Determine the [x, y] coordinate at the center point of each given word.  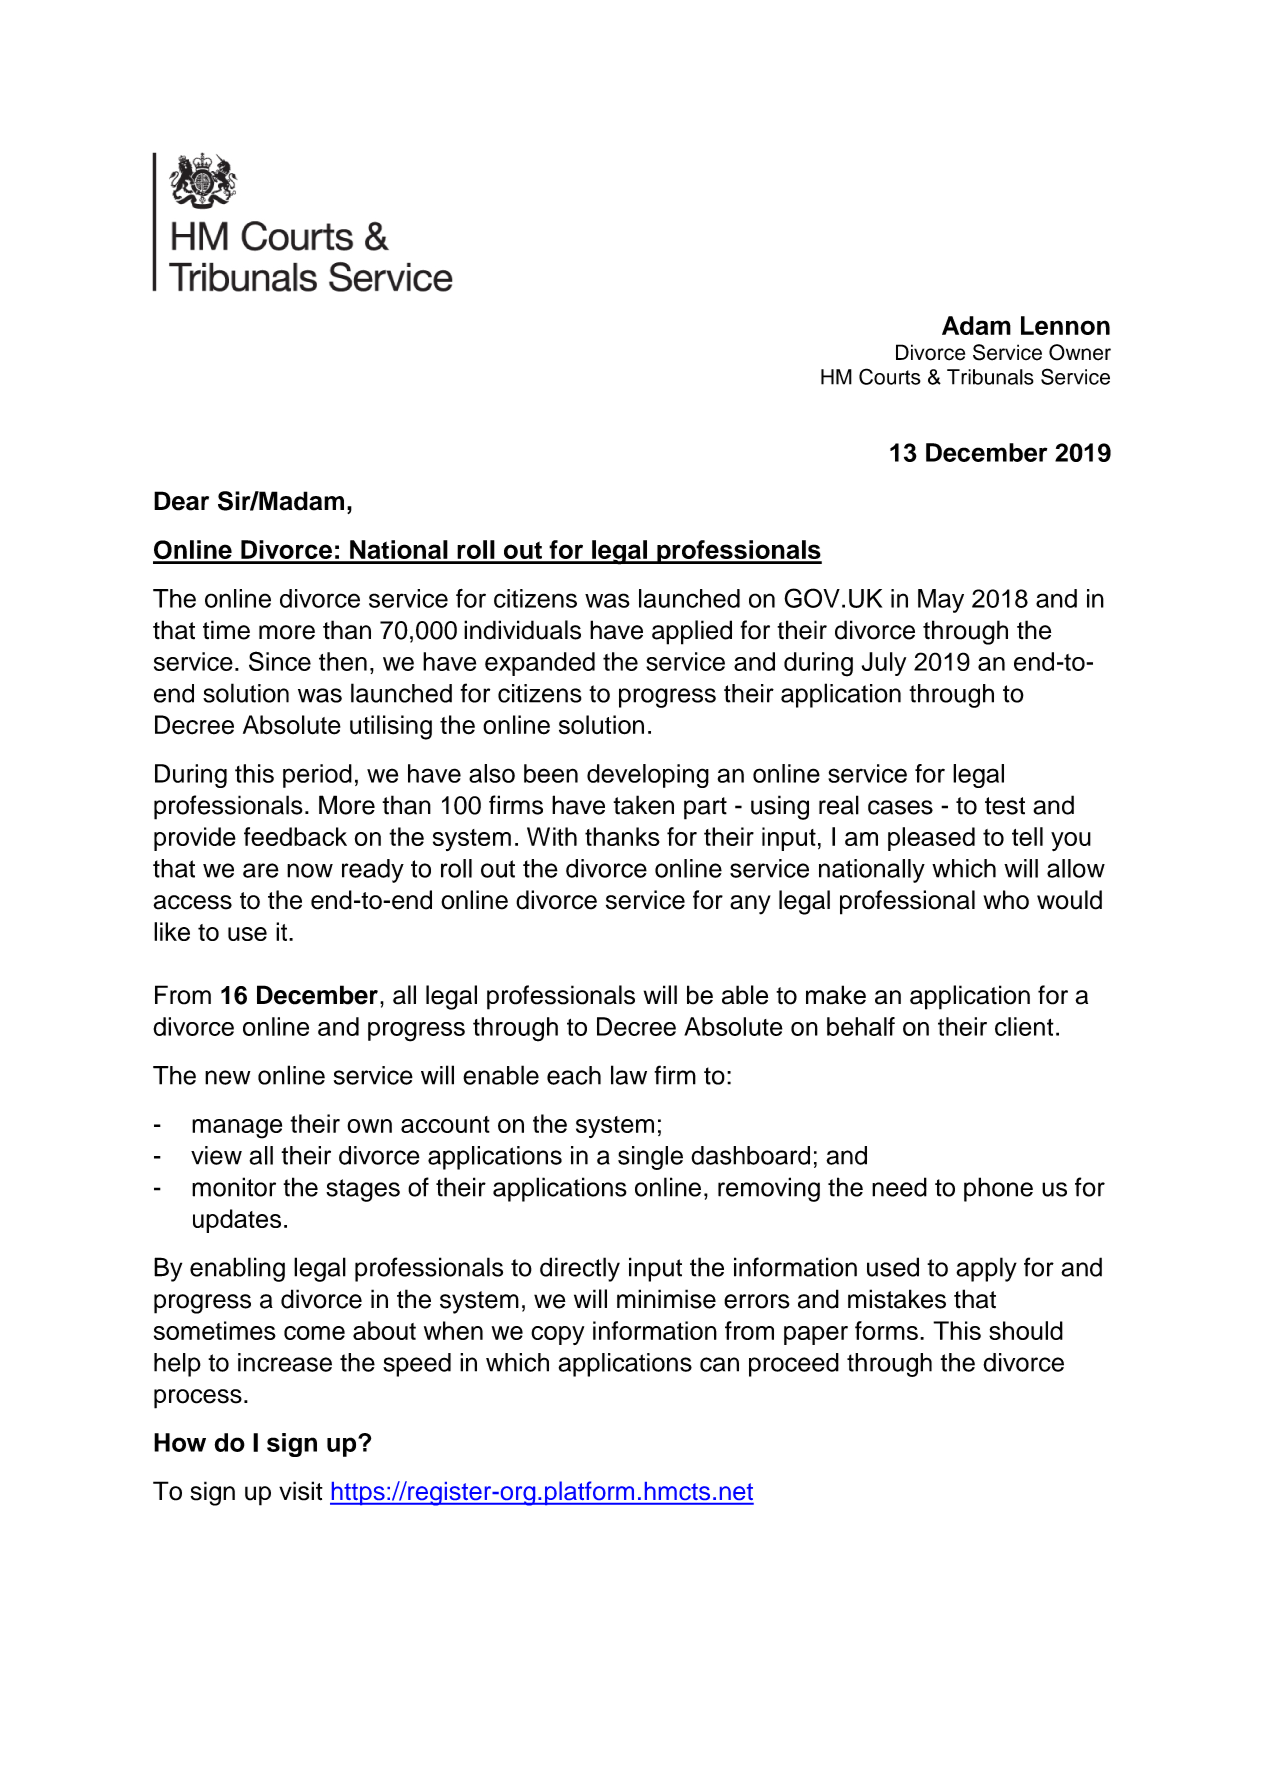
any [750, 905]
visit [301, 1491]
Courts [890, 376]
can [719, 1364]
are [261, 870]
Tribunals [990, 377]
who [1006, 900]
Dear [181, 501]
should [1026, 1330]
